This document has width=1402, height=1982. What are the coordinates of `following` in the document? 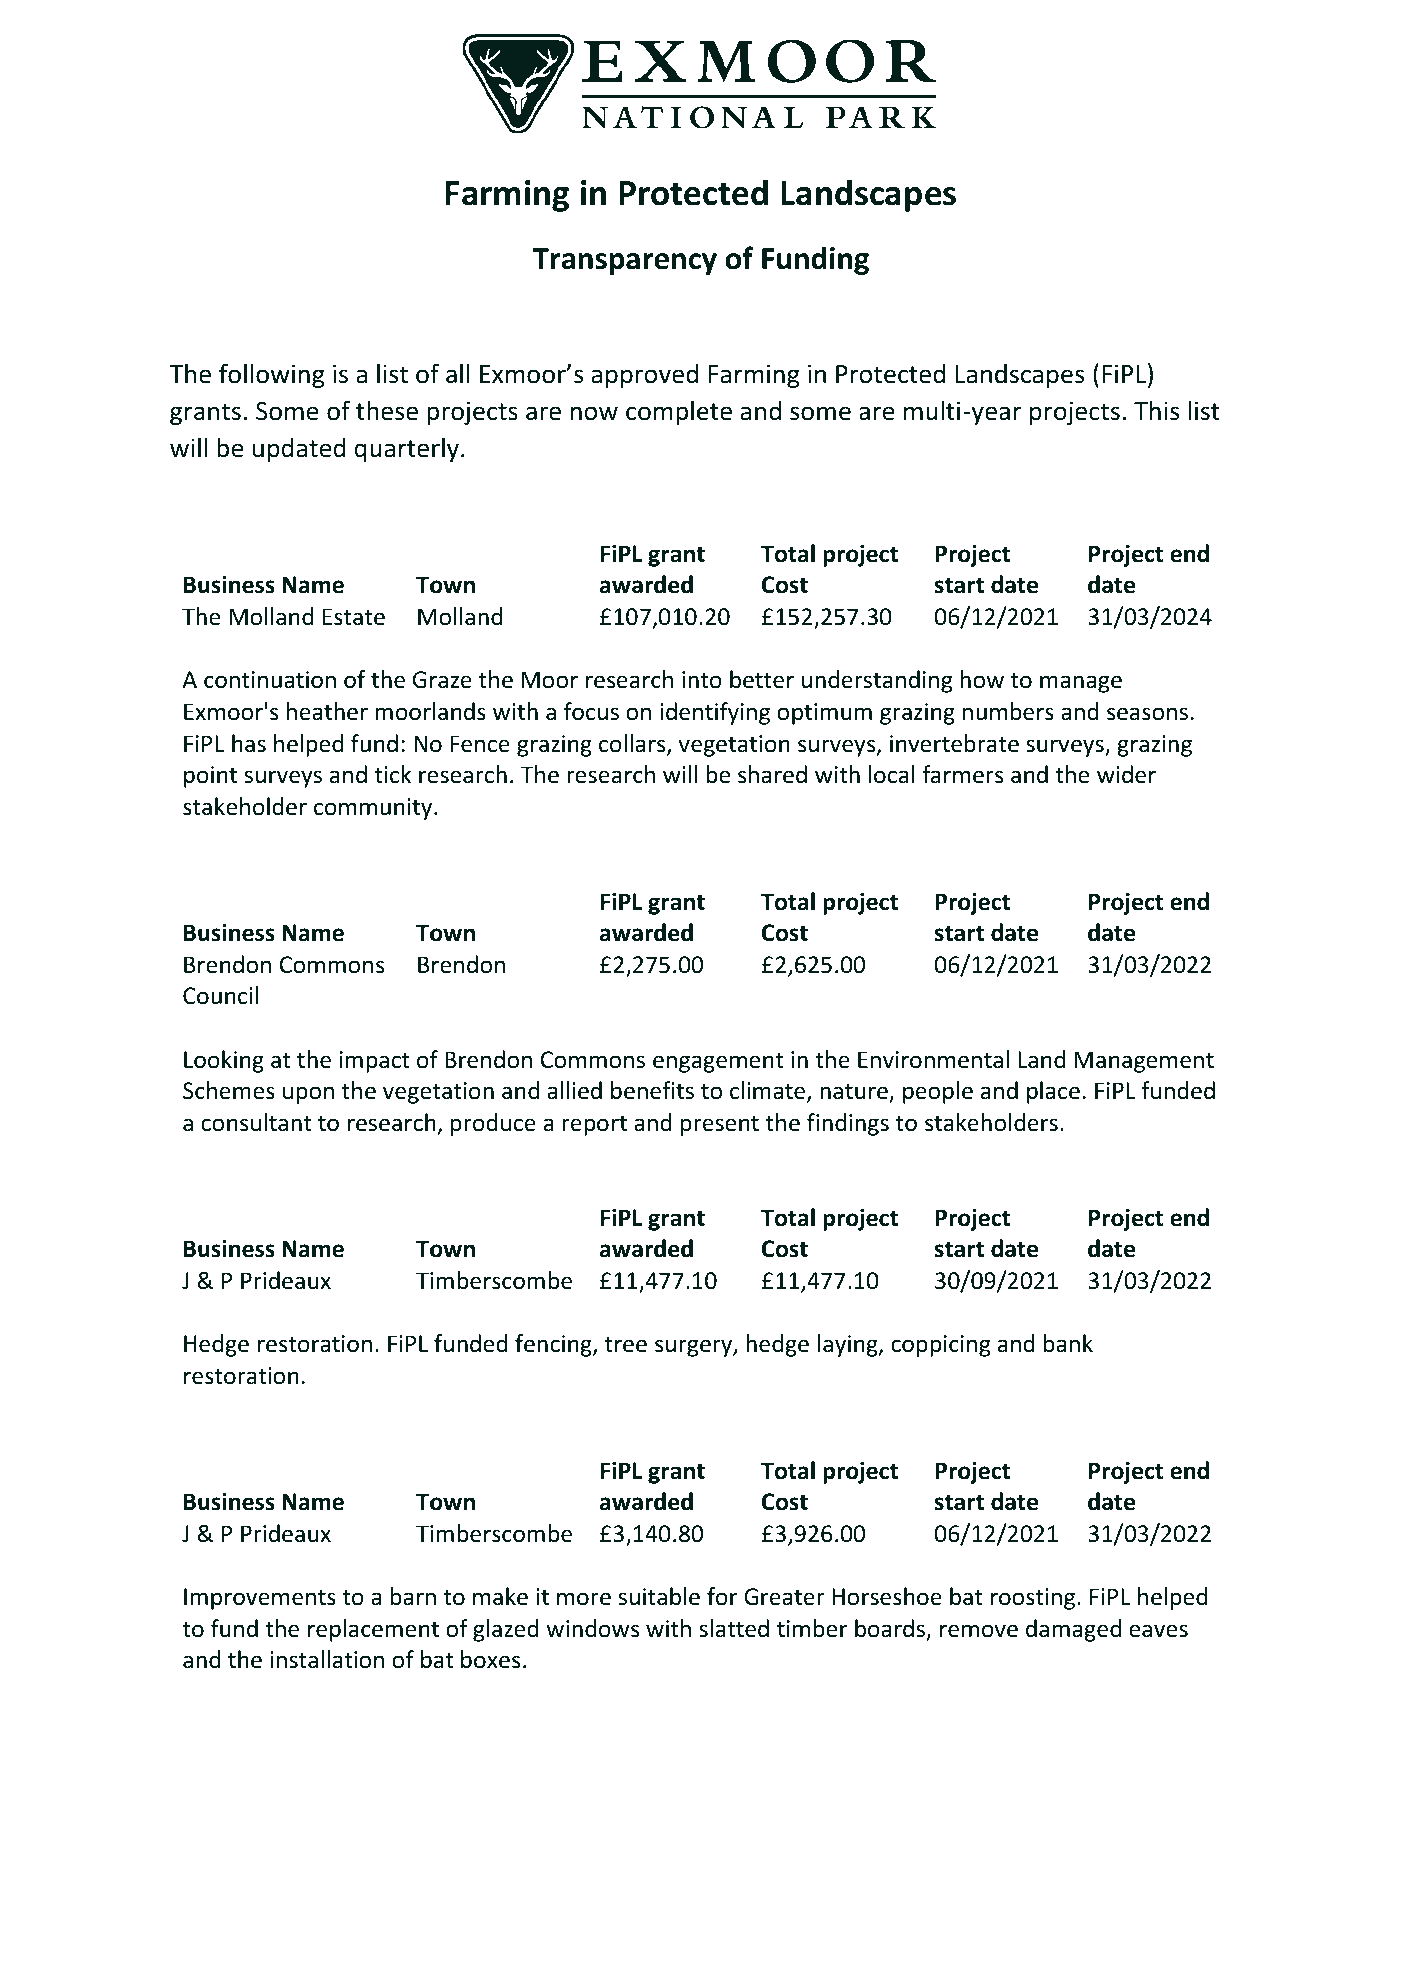 It's located at (271, 375).
